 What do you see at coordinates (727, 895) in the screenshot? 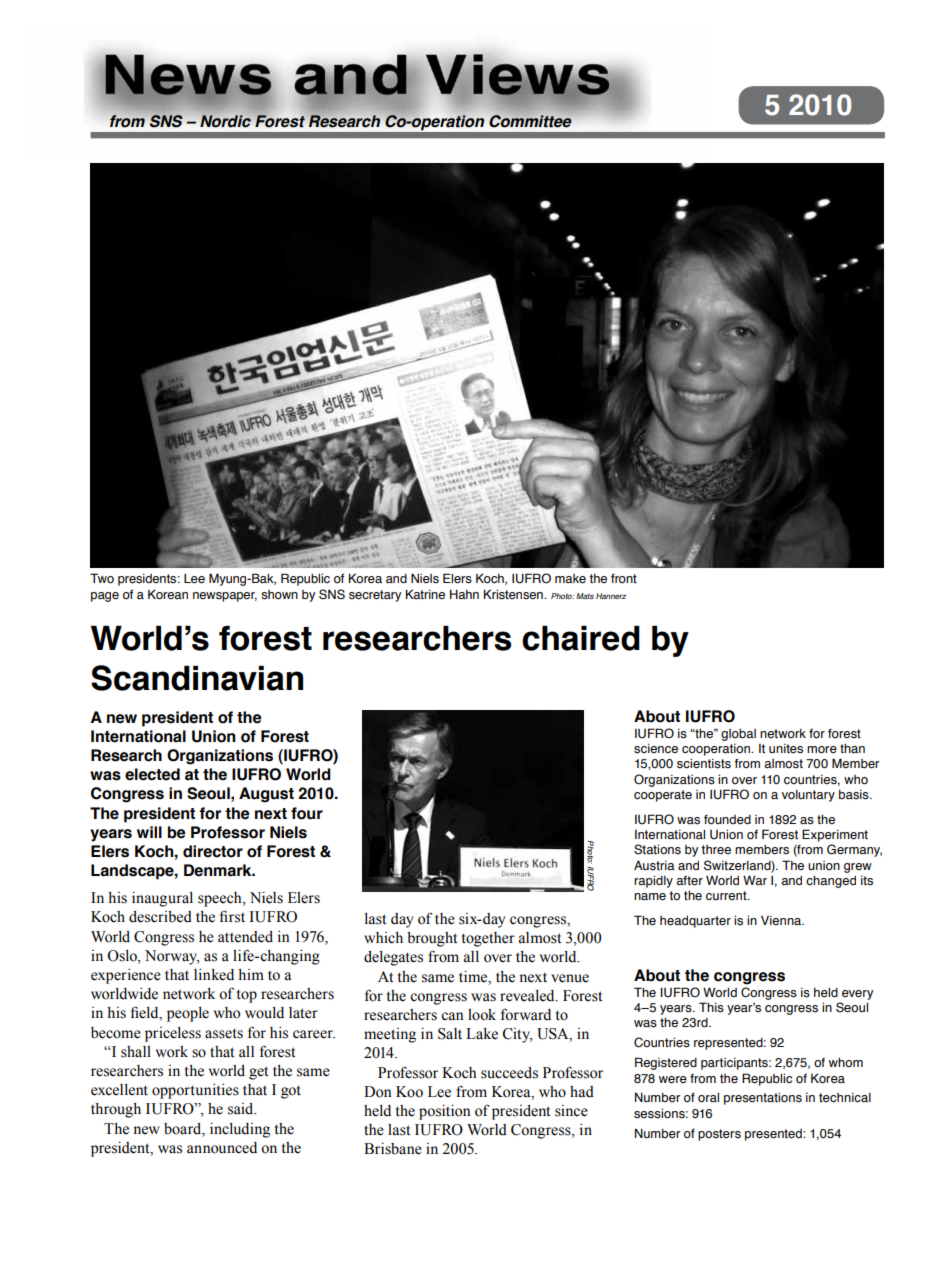
I see `current` at bounding box center [727, 895].
